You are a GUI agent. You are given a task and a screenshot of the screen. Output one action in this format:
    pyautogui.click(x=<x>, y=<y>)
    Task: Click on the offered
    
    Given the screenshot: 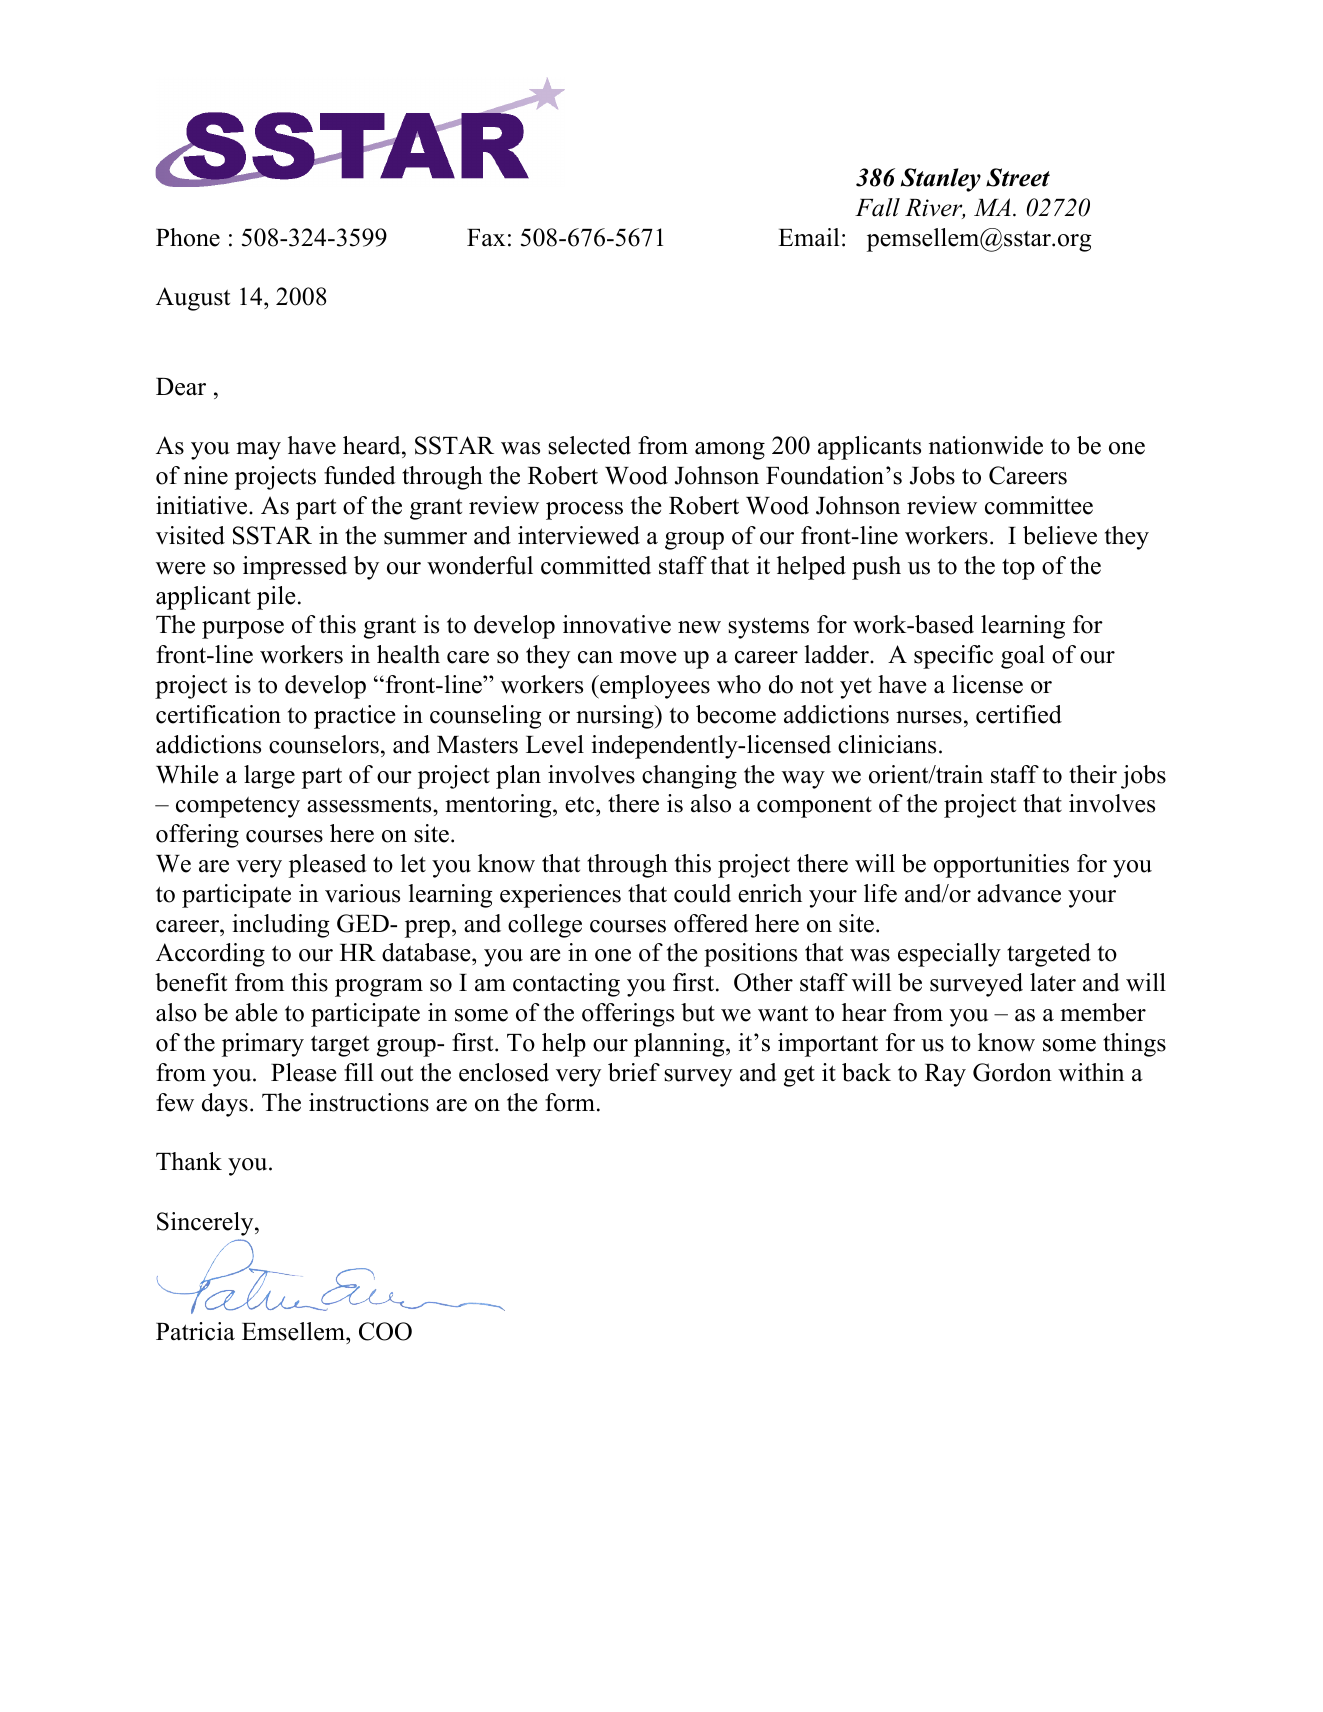 What is the action you would take?
    pyautogui.click(x=711, y=923)
